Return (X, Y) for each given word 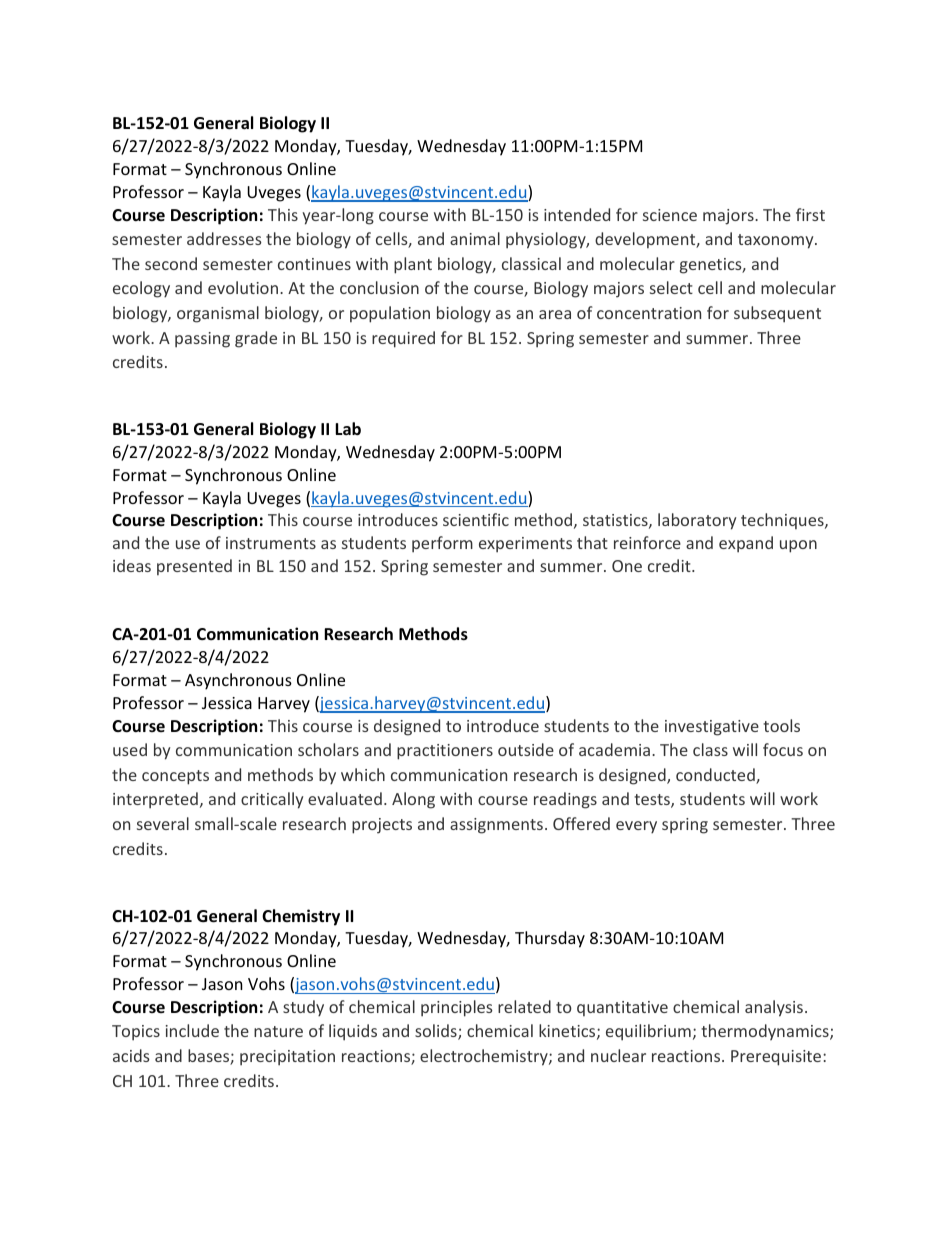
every (636, 827)
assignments (496, 826)
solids (437, 1032)
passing (202, 340)
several (163, 823)
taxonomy (777, 241)
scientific (476, 519)
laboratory (697, 521)
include (192, 1030)
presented (194, 567)
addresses (224, 238)
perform (442, 544)
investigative (712, 728)
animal (475, 238)
